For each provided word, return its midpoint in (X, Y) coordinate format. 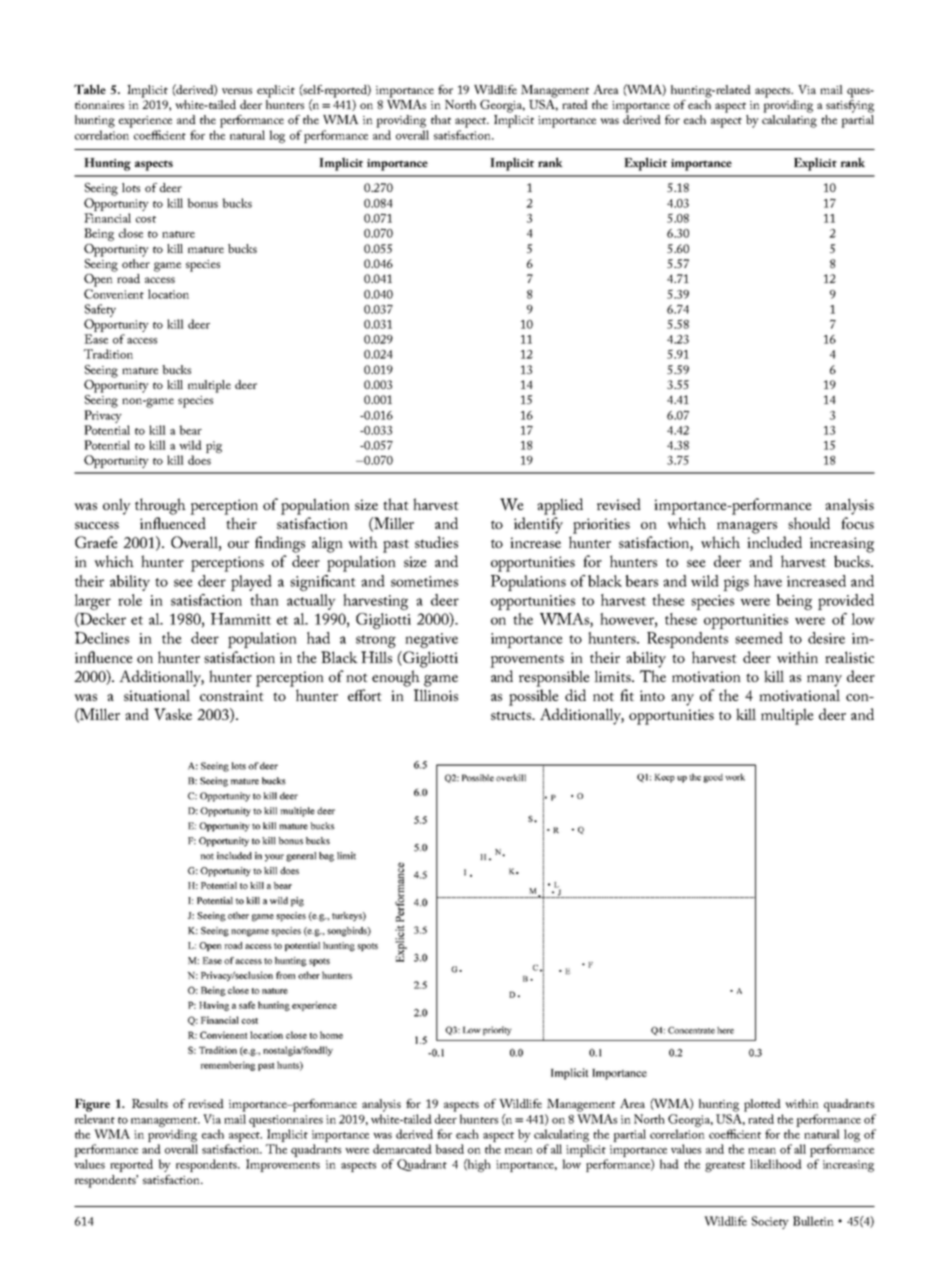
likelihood (776, 1164)
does (199, 460)
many (824, 681)
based (449, 1149)
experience (145, 122)
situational (157, 695)
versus (237, 91)
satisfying (850, 105)
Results (150, 1103)
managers (747, 528)
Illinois (436, 695)
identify (538, 525)
